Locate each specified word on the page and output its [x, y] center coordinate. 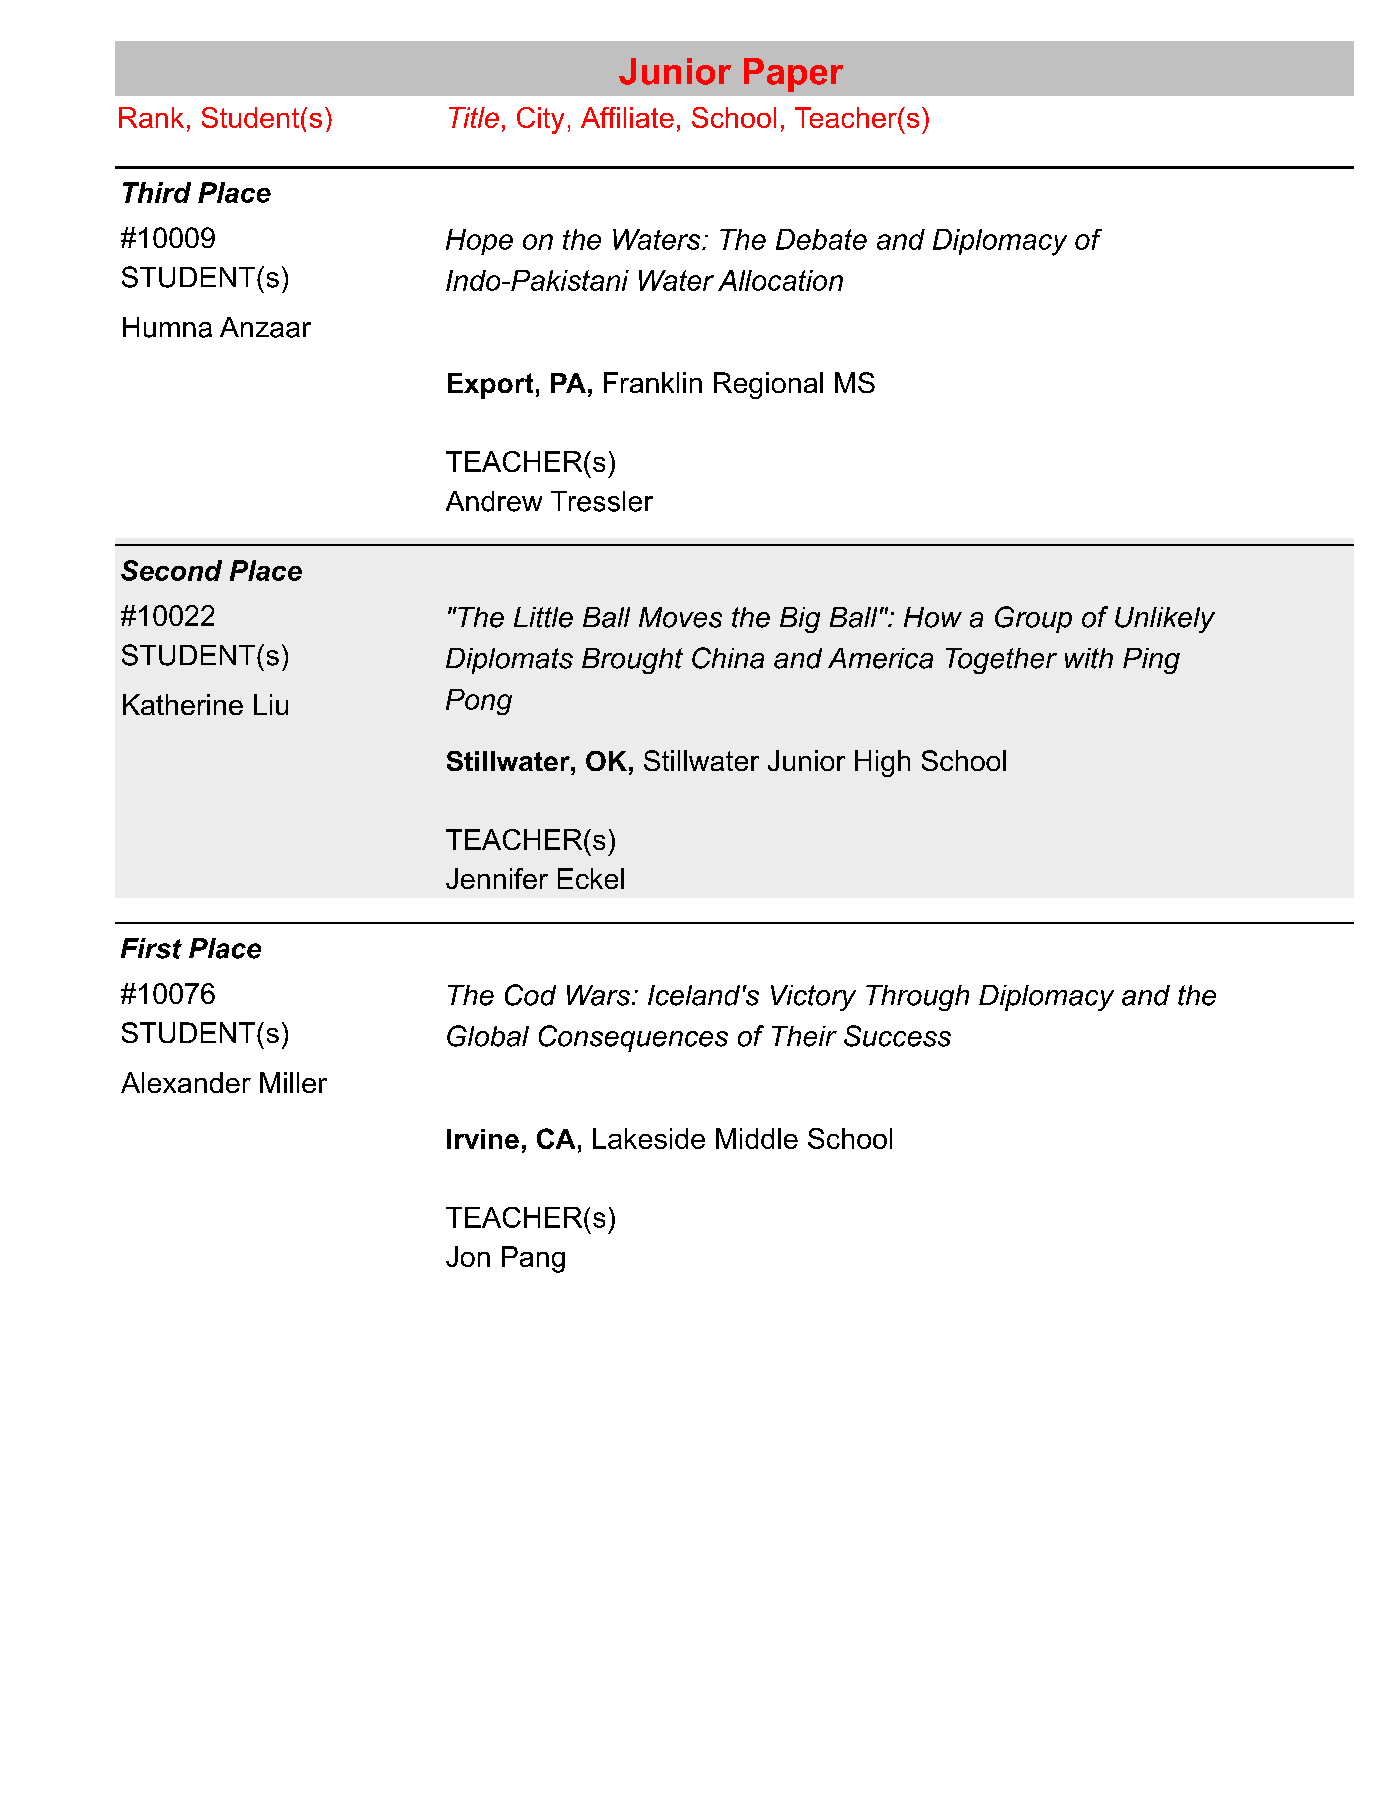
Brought [632, 661]
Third [157, 192]
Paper [793, 75]
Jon [468, 1256]
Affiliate [627, 117]
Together [1001, 661]
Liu [271, 704]
